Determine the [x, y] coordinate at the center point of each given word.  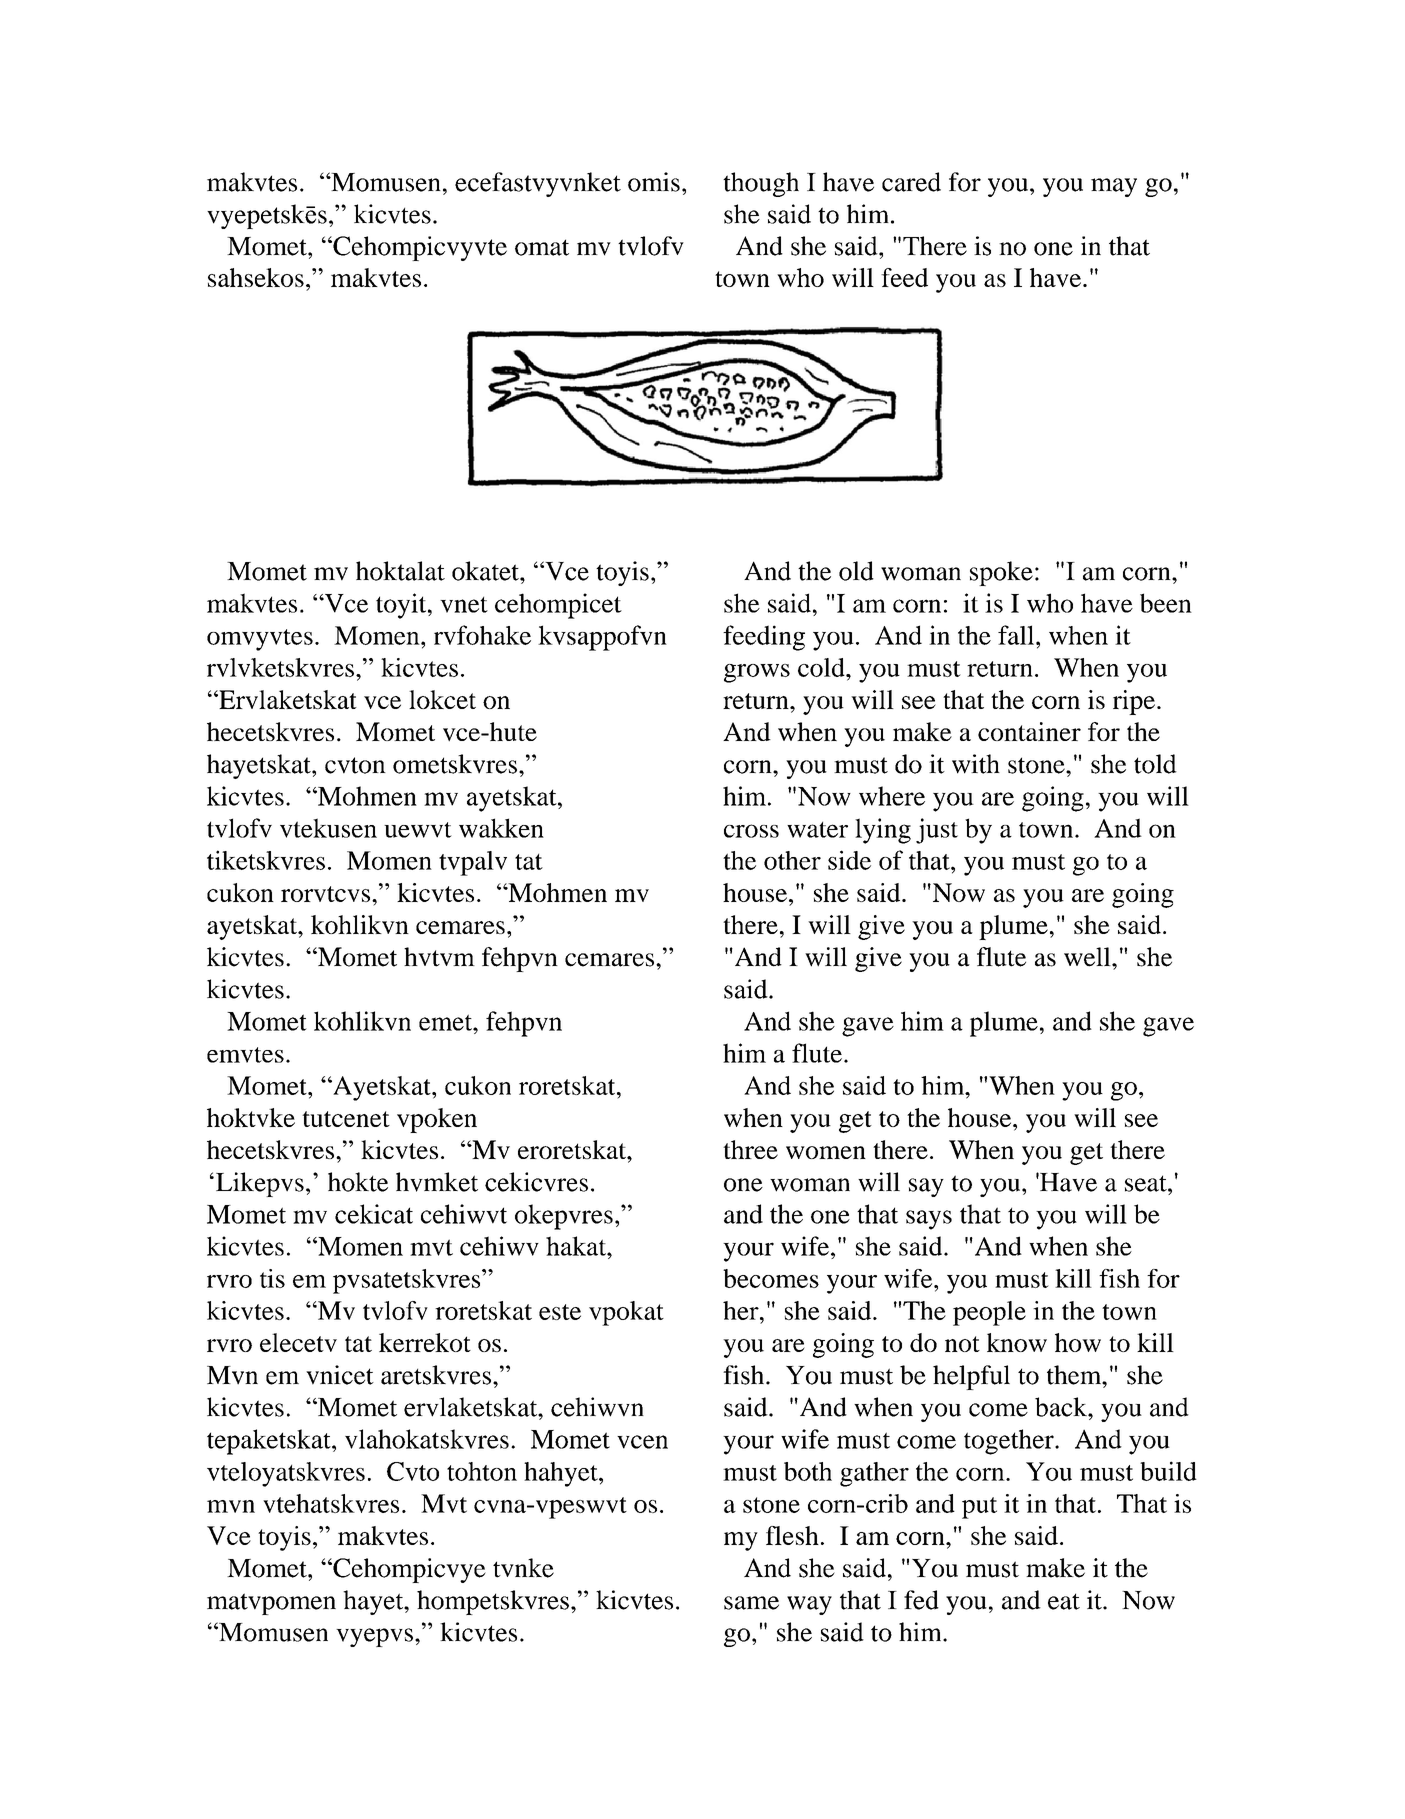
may [1114, 187]
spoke [1001, 573]
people [989, 1313]
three [750, 1149]
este [560, 1312]
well [1088, 957]
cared [911, 182]
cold [822, 667]
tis [272, 1278]
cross [751, 831]
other [792, 860]
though [761, 184]
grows [757, 673]
